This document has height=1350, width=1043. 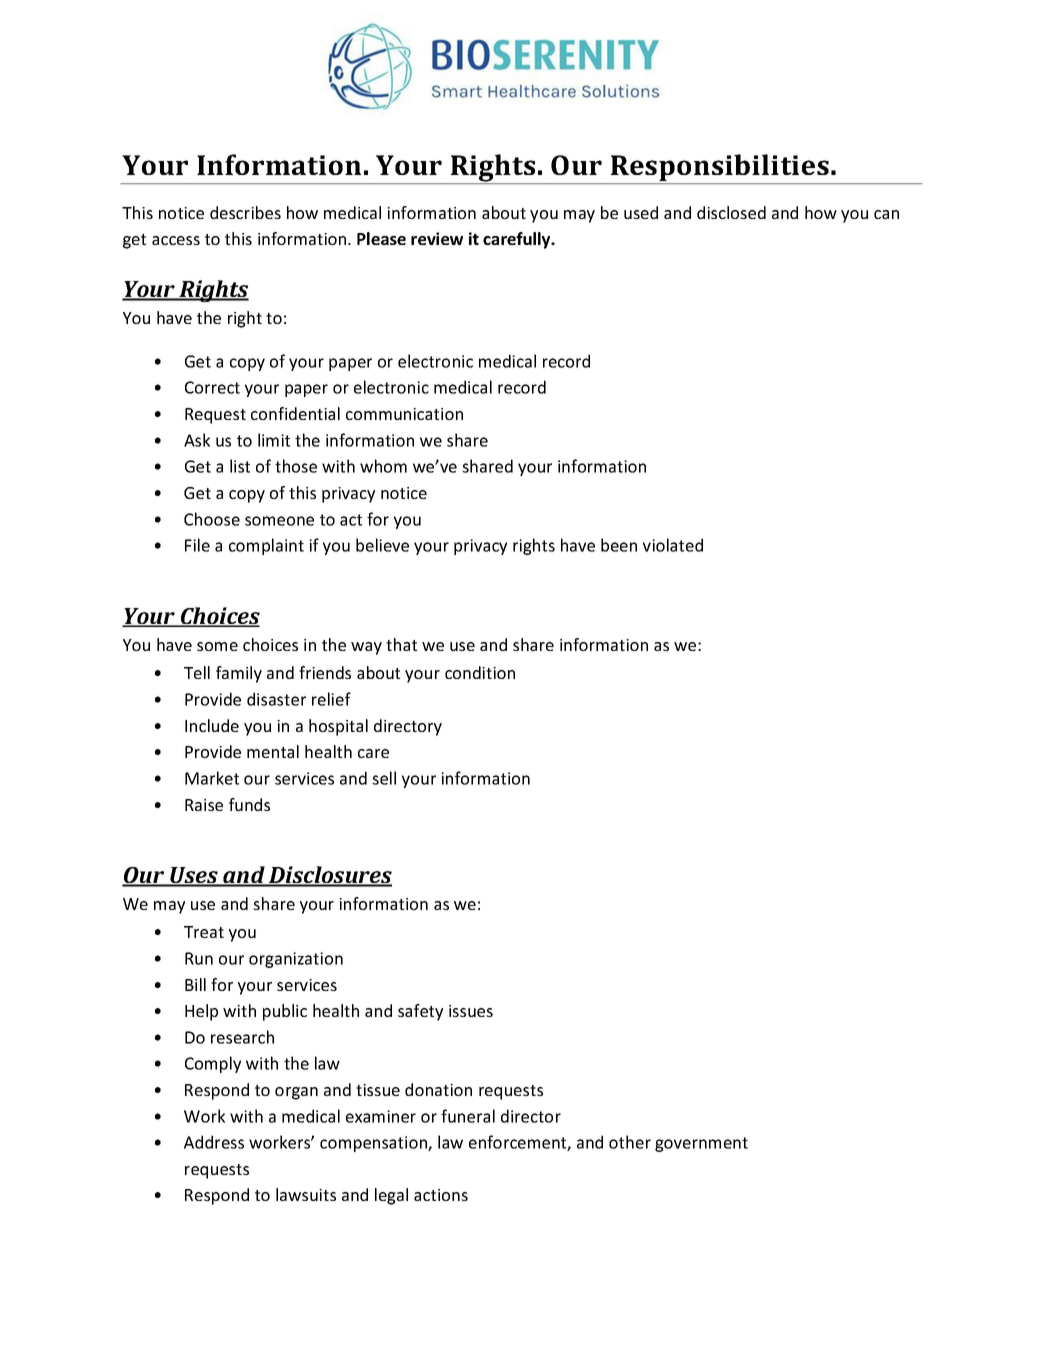 What do you see at coordinates (673, 545) in the document?
I see `violated` at bounding box center [673, 545].
